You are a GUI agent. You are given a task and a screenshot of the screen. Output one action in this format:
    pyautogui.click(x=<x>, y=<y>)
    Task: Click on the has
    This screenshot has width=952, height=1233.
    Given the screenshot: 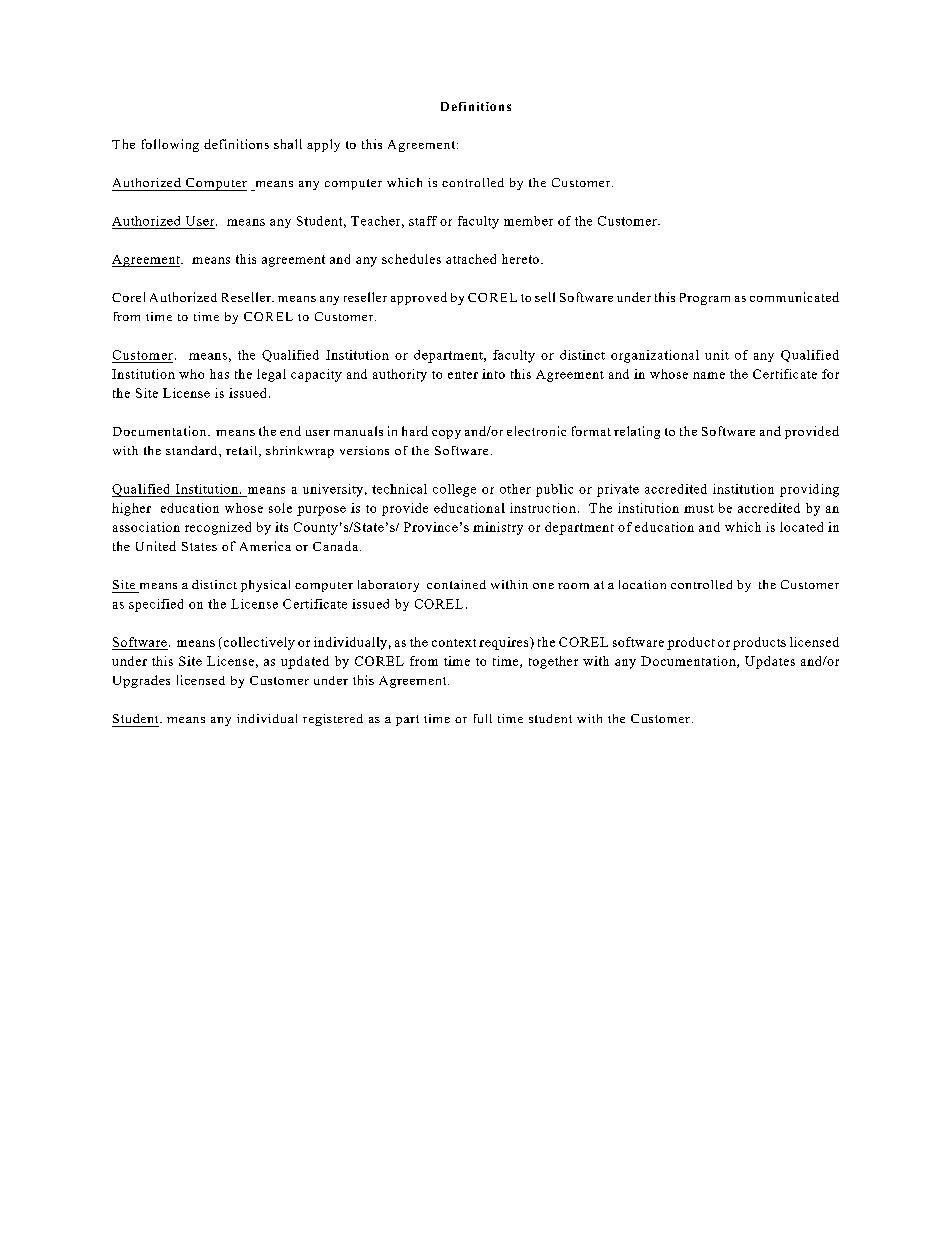 What is the action you would take?
    pyautogui.click(x=219, y=374)
